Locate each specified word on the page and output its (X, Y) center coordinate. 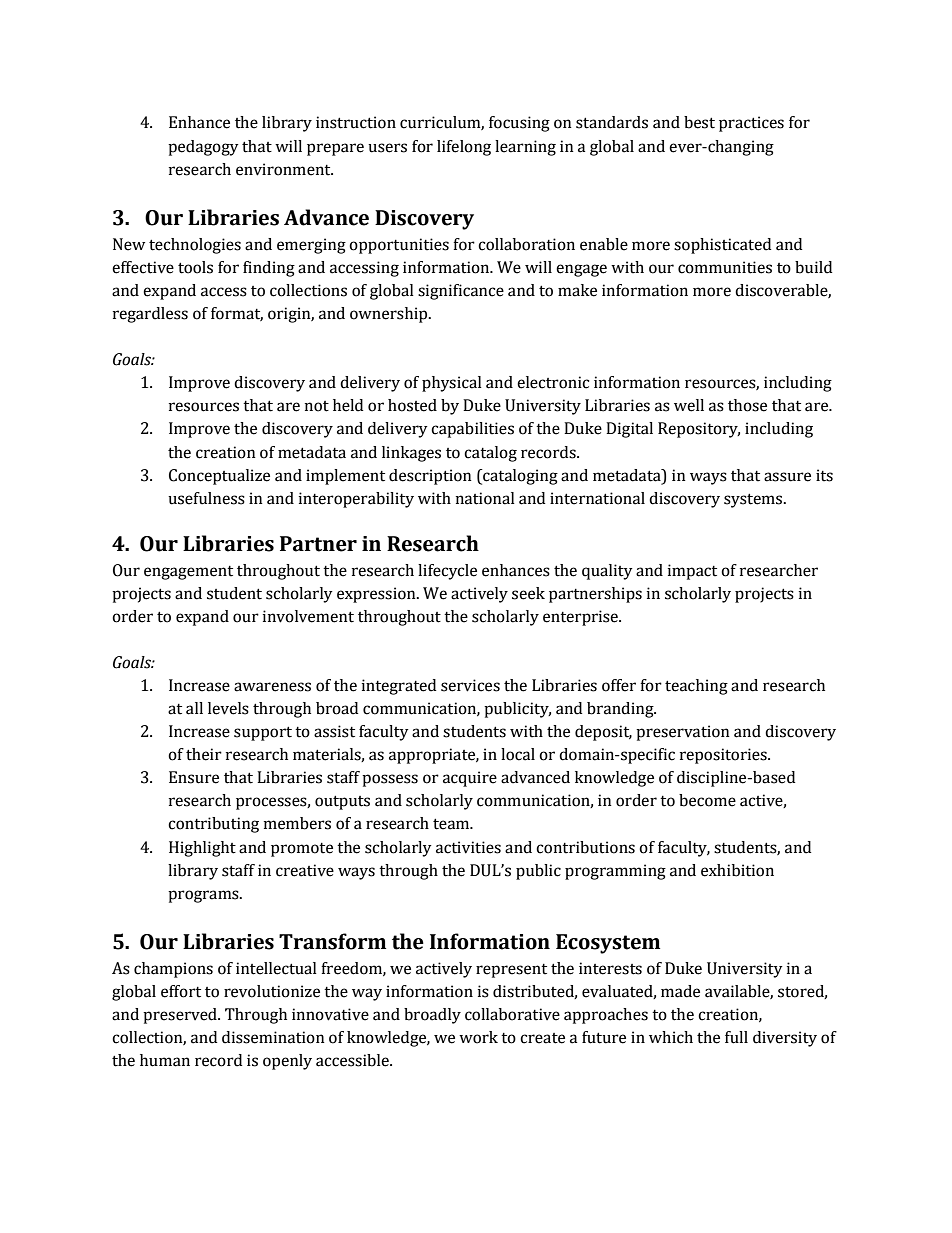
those (747, 405)
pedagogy (203, 148)
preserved (181, 1016)
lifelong (464, 148)
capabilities (472, 430)
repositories (724, 756)
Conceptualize (219, 477)
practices (751, 124)
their (204, 754)
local (518, 754)
